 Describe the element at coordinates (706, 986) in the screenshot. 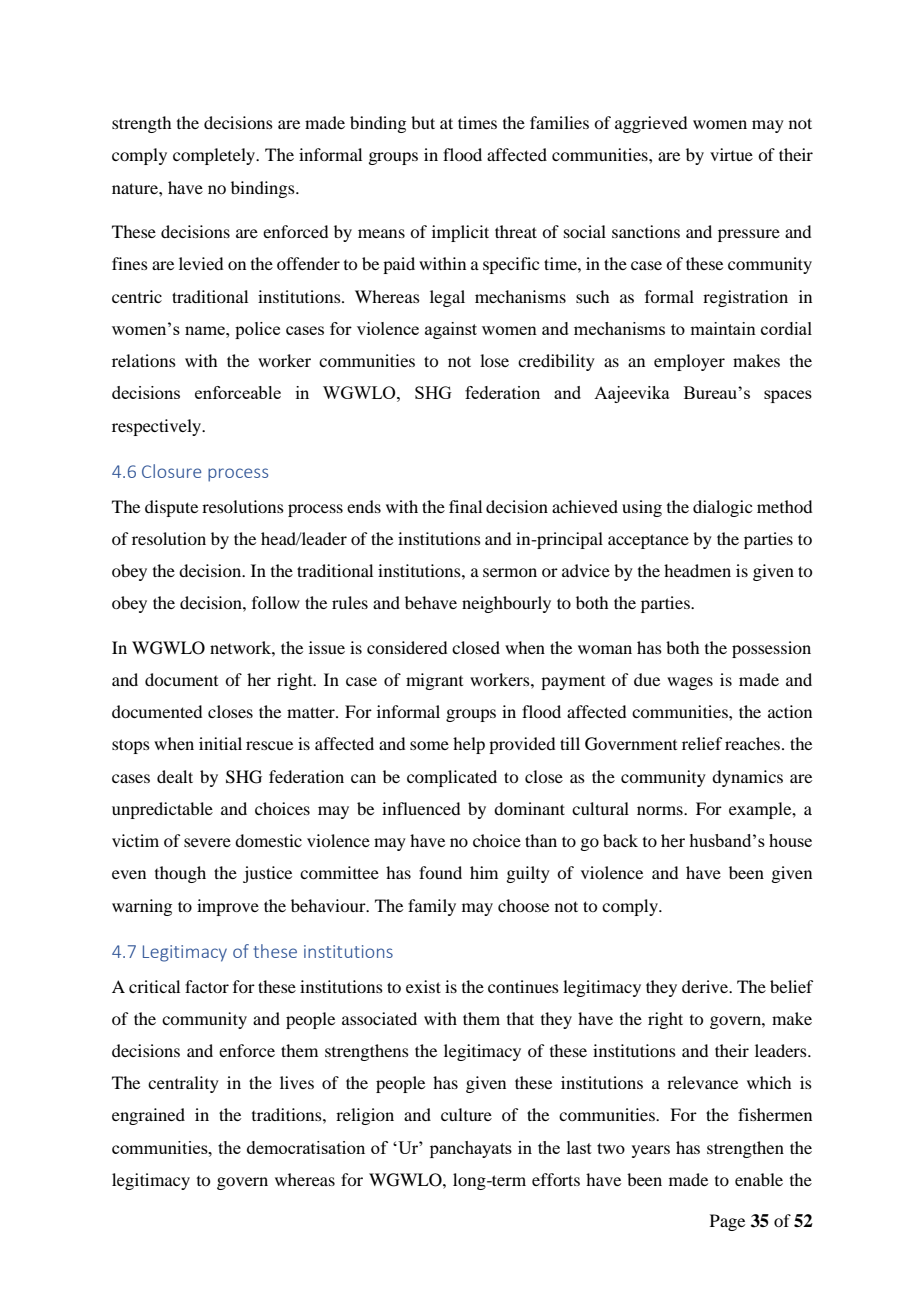

I see `derive` at that location.
